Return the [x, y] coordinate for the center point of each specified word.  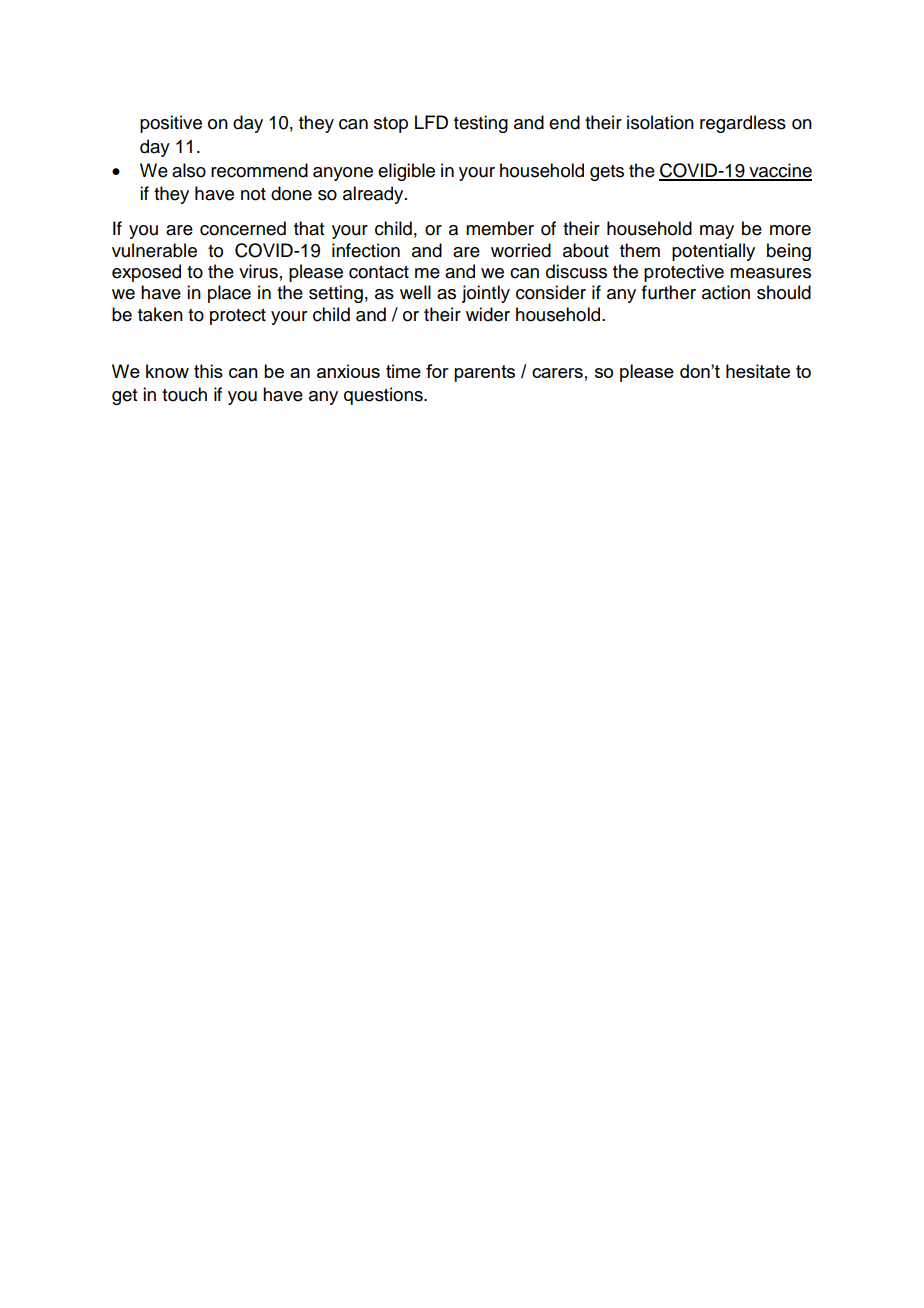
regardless [743, 124]
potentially [713, 252]
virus [258, 271]
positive [171, 124]
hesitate [758, 371]
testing [481, 124]
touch [184, 394]
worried [521, 250]
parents [484, 373]
